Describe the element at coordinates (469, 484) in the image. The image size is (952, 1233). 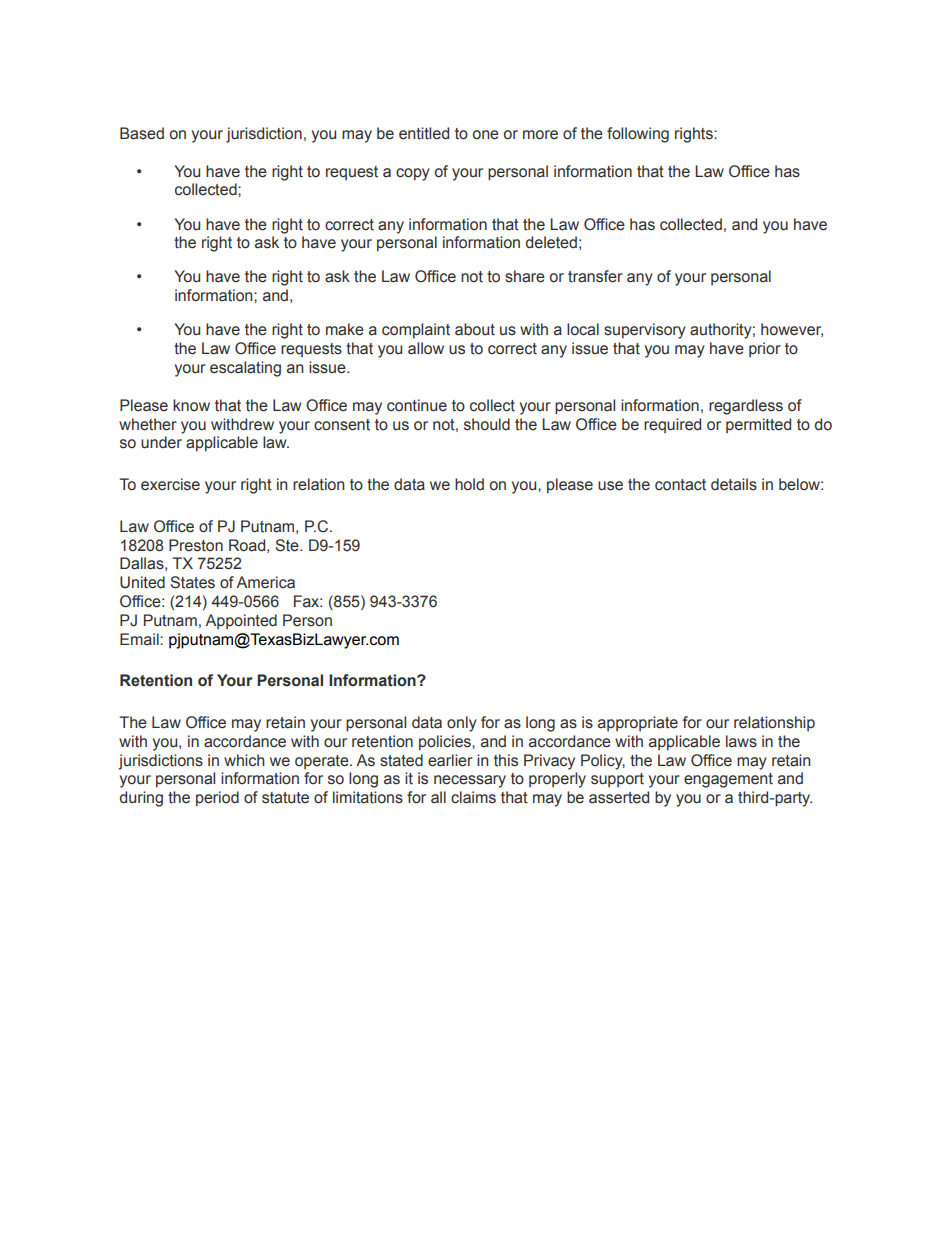
I see `hold` at that location.
